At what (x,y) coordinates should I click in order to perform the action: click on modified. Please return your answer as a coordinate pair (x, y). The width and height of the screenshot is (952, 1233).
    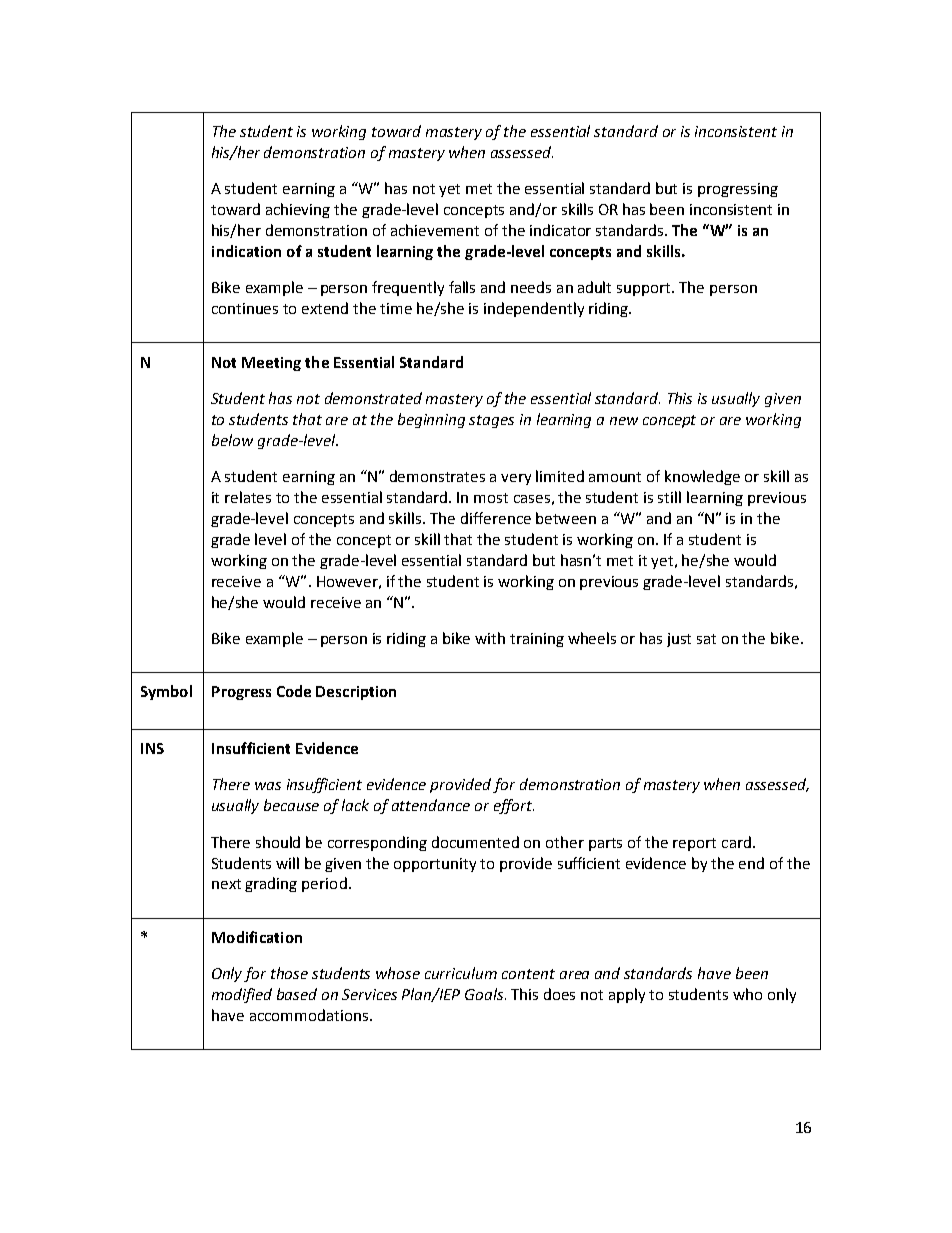
    Looking at the image, I should click on (242, 995).
